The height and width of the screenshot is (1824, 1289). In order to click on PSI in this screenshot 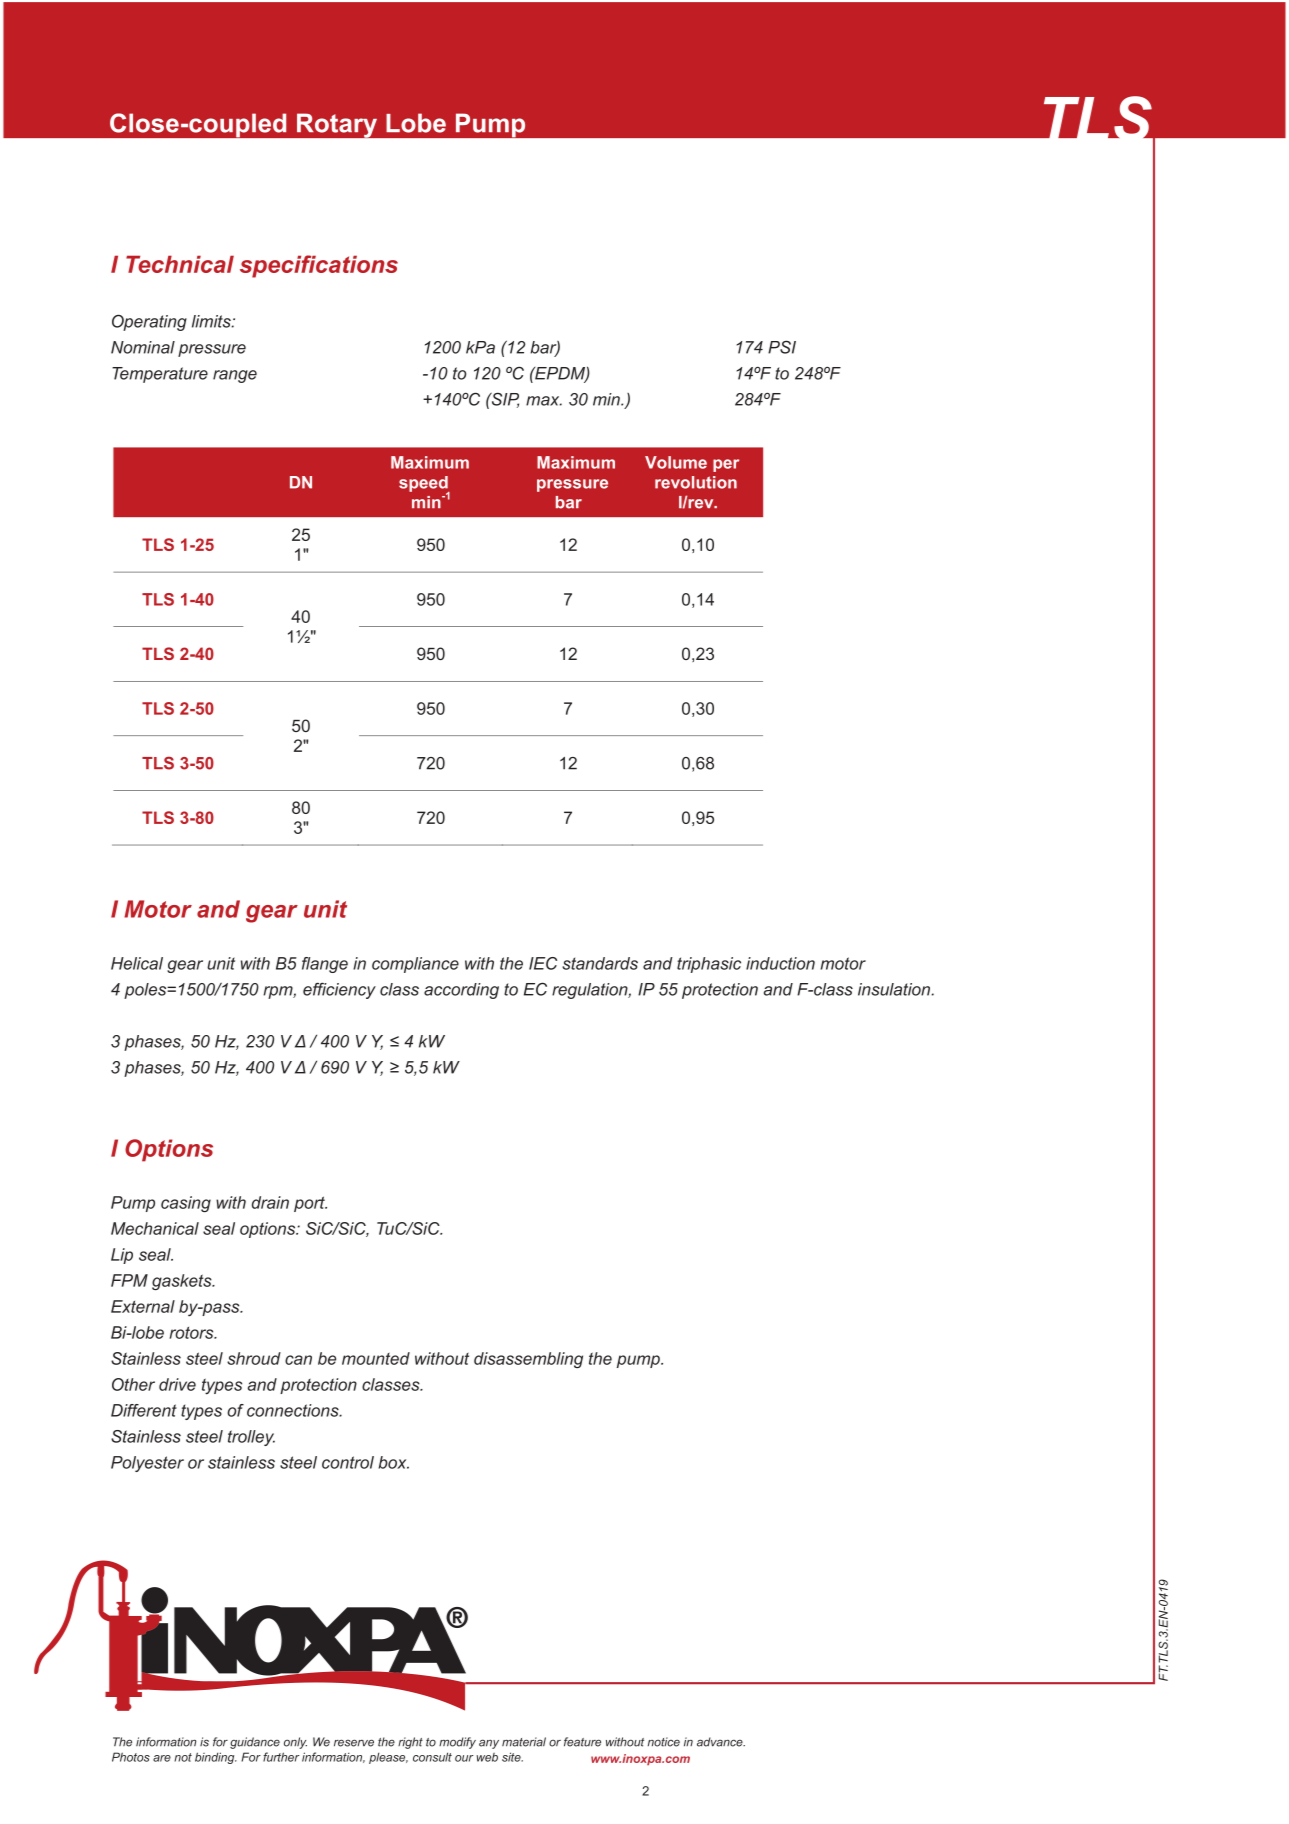, I will do `click(782, 347)`.
